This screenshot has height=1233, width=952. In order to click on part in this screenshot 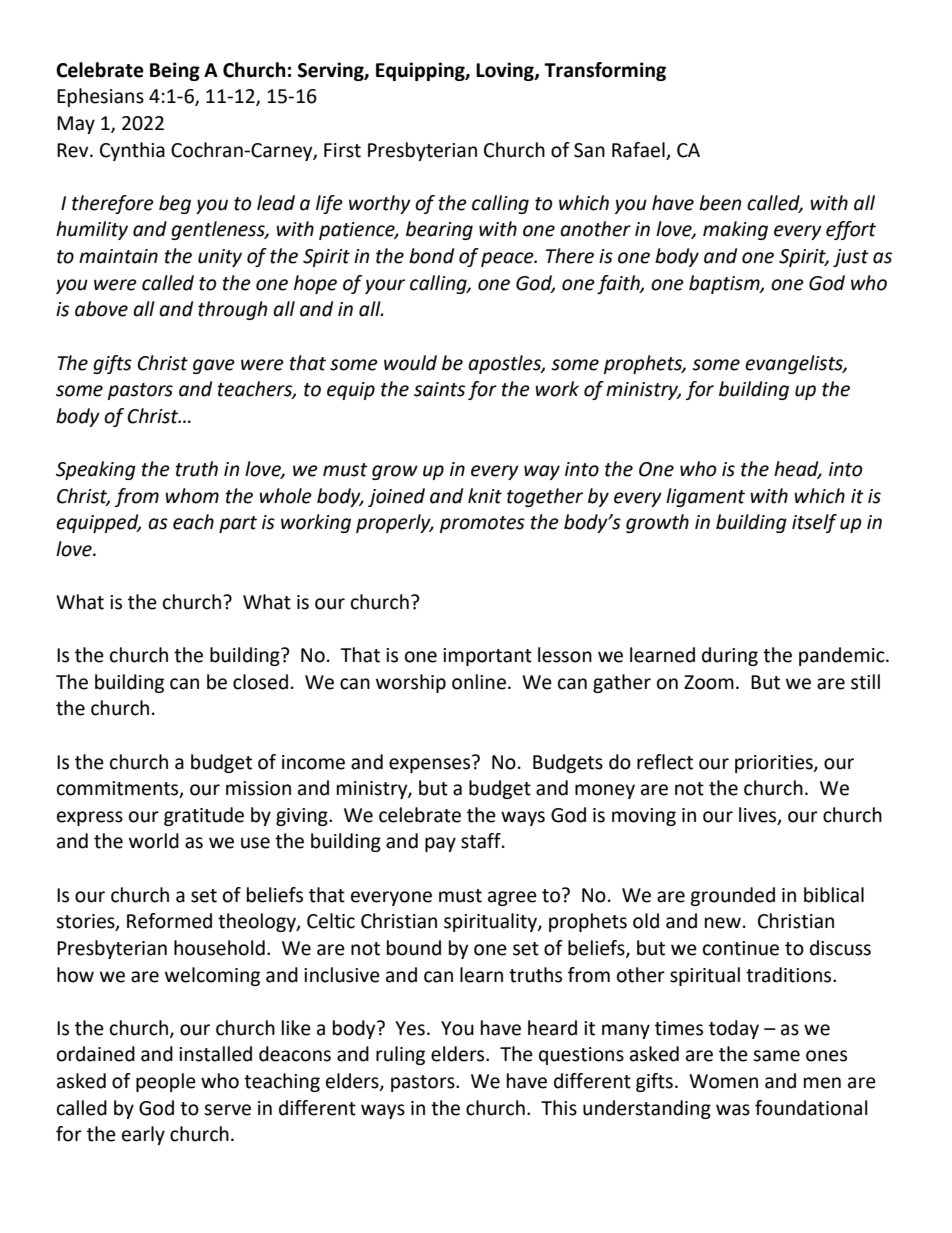, I will do `click(238, 524)`.
